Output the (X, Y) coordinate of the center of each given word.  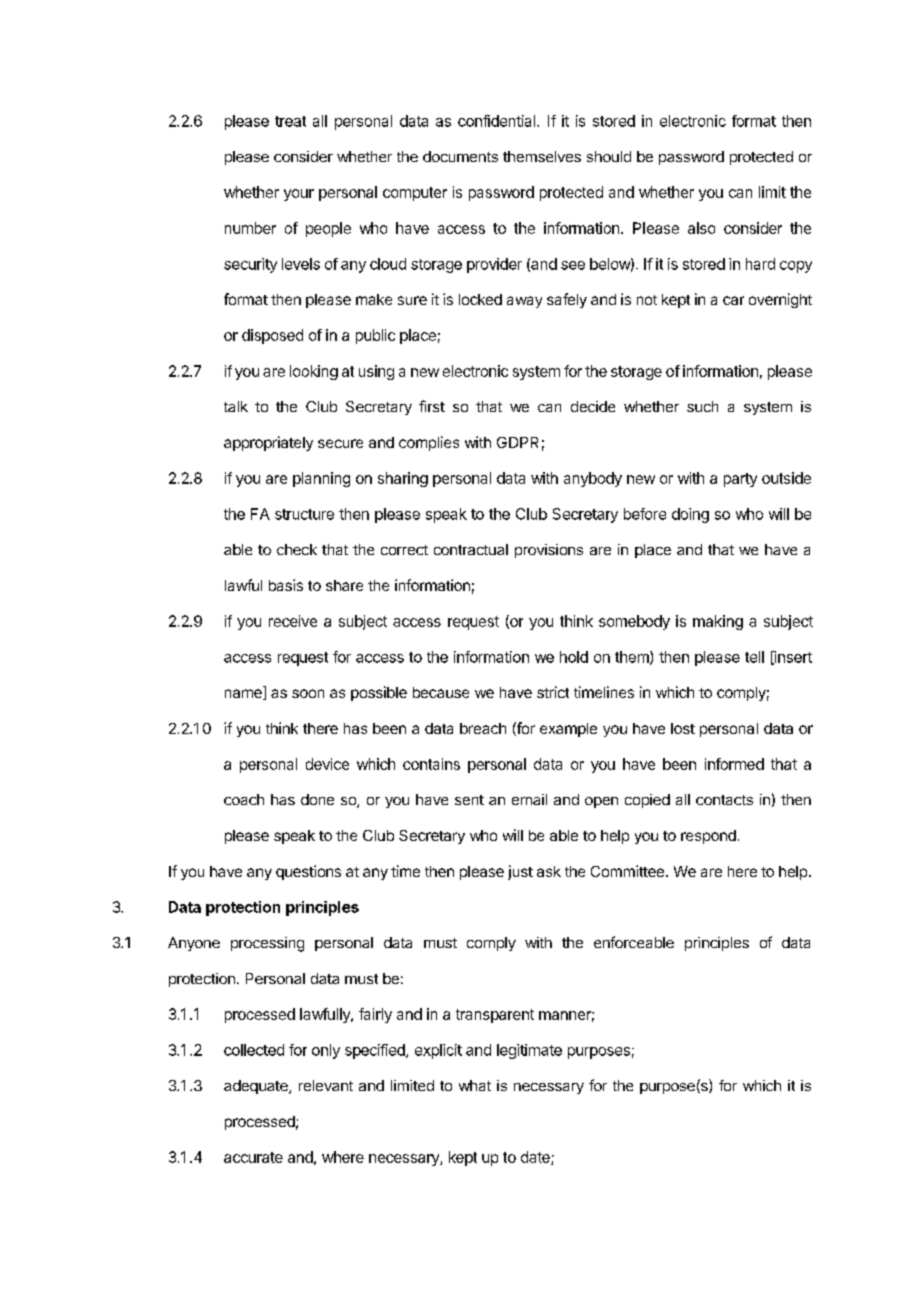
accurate (253, 1157)
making (718, 622)
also (701, 228)
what (475, 1085)
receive (293, 621)
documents (460, 156)
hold (574, 657)
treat (290, 121)
